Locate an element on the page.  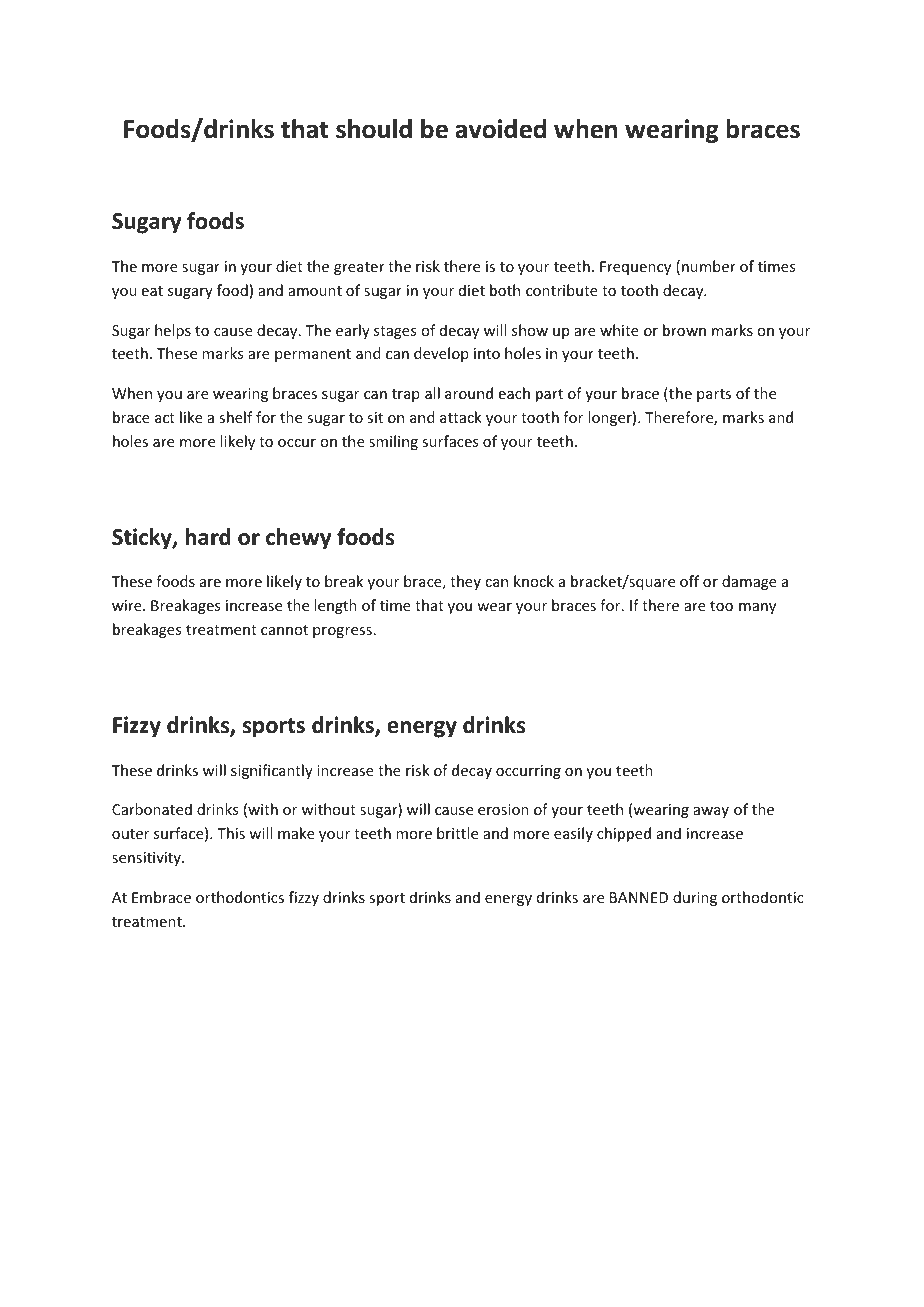
hard is located at coordinates (208, 537).
